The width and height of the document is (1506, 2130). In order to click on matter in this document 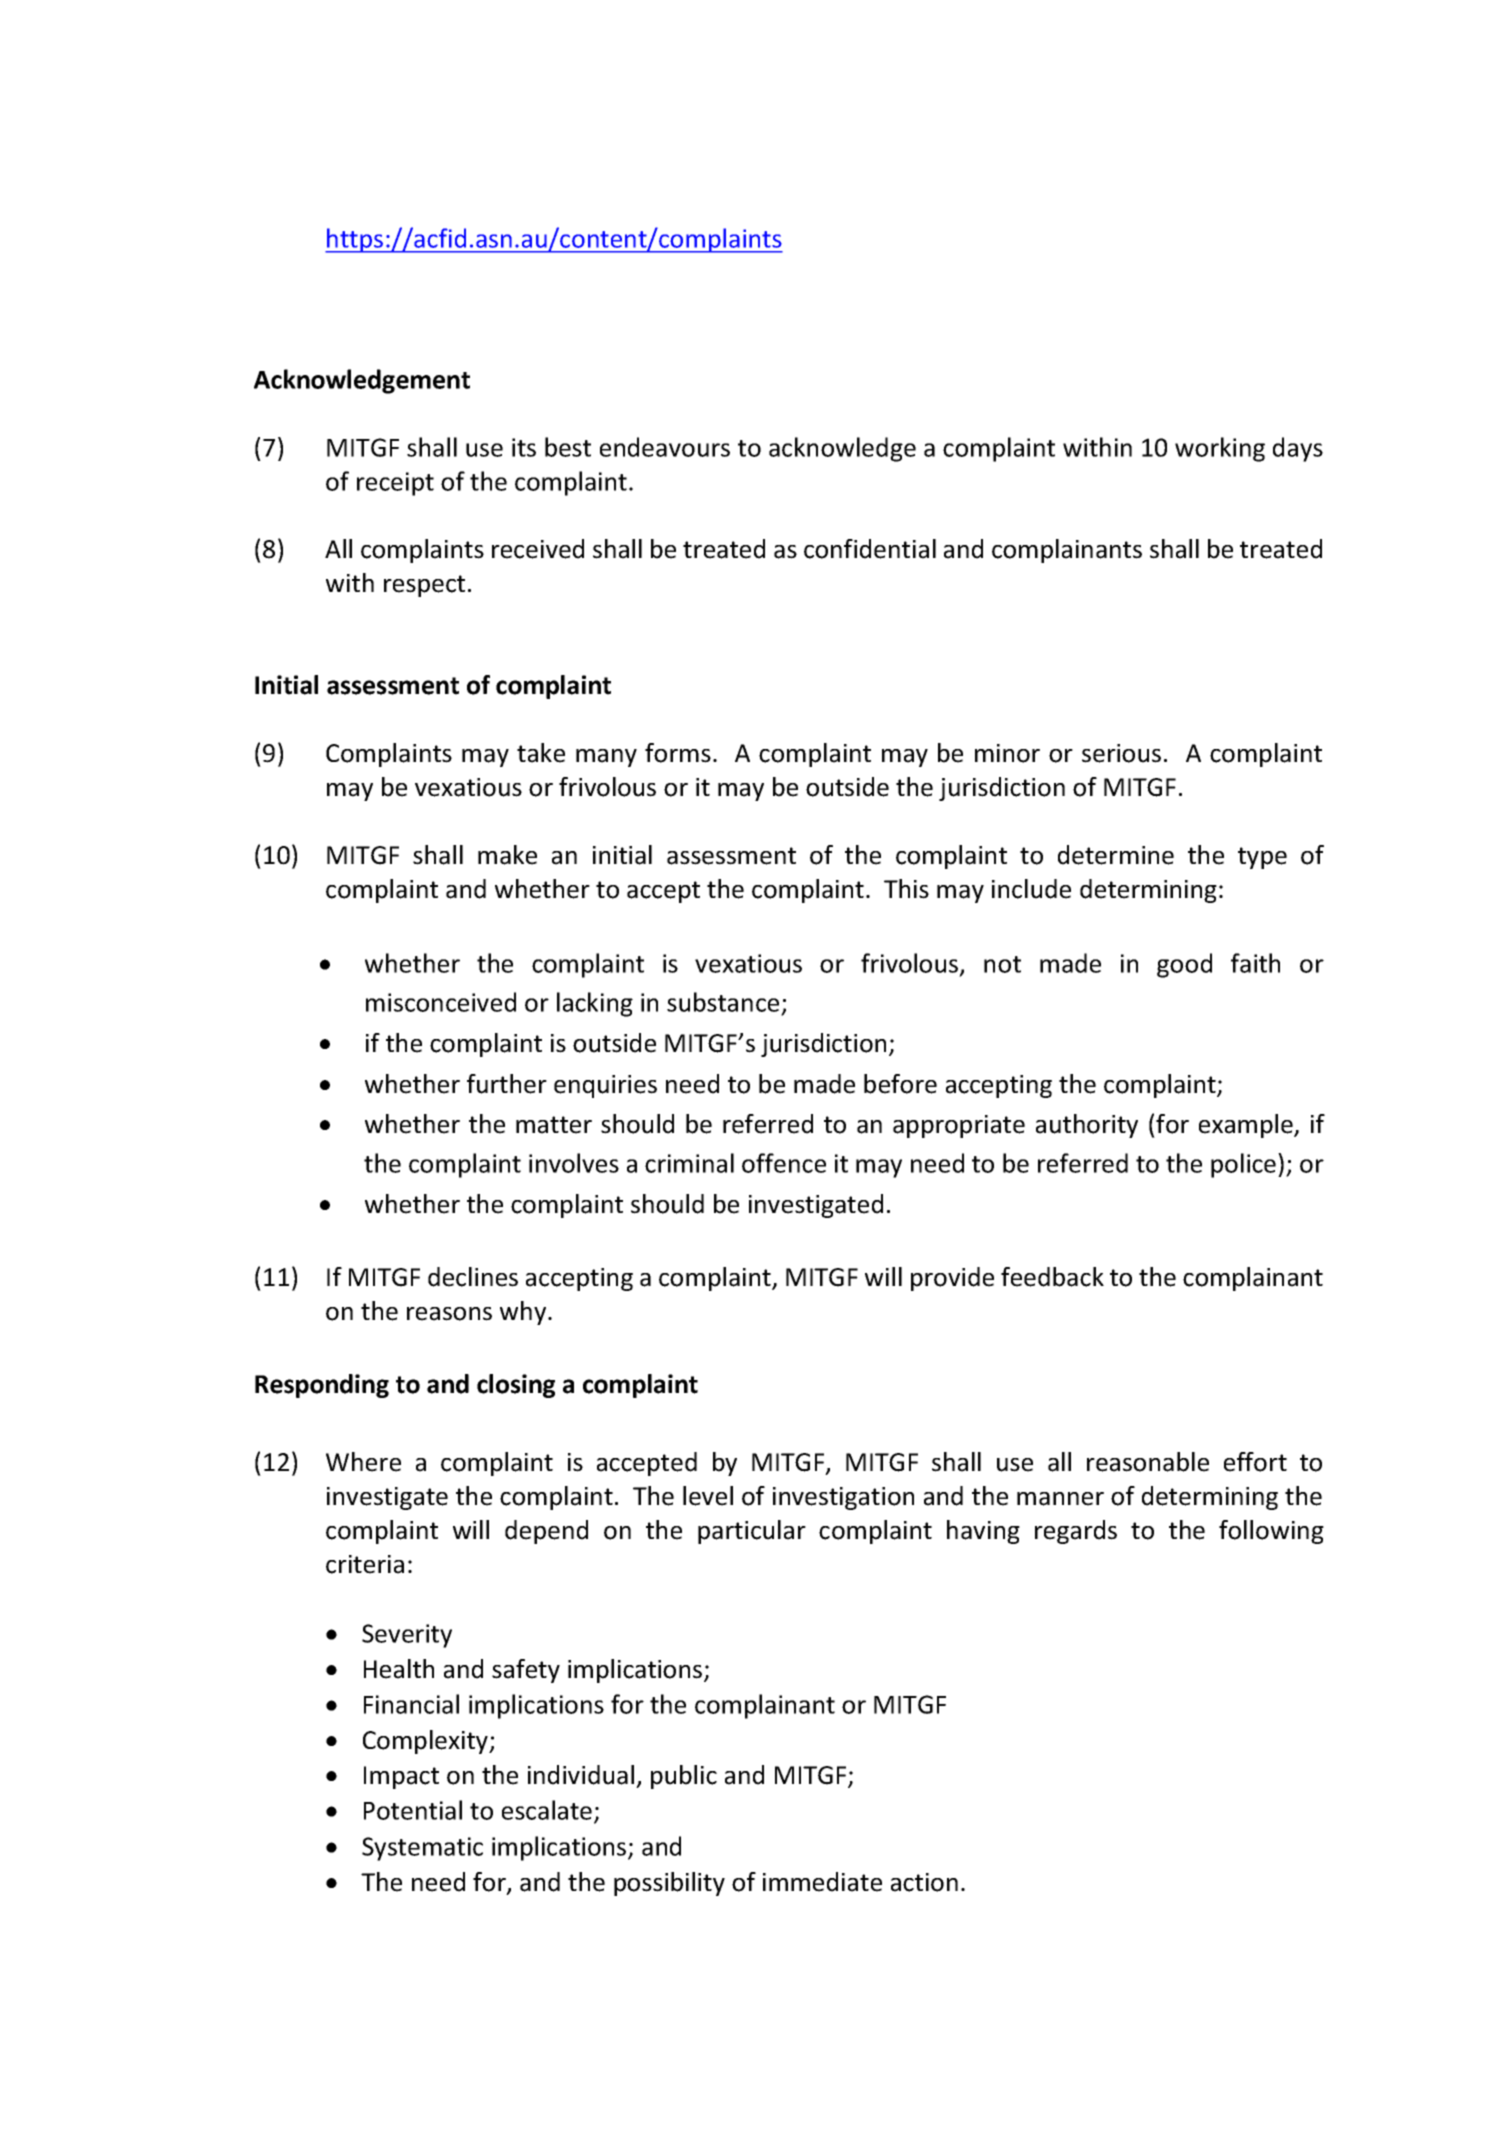, I will do `click(554, 1125)`.
